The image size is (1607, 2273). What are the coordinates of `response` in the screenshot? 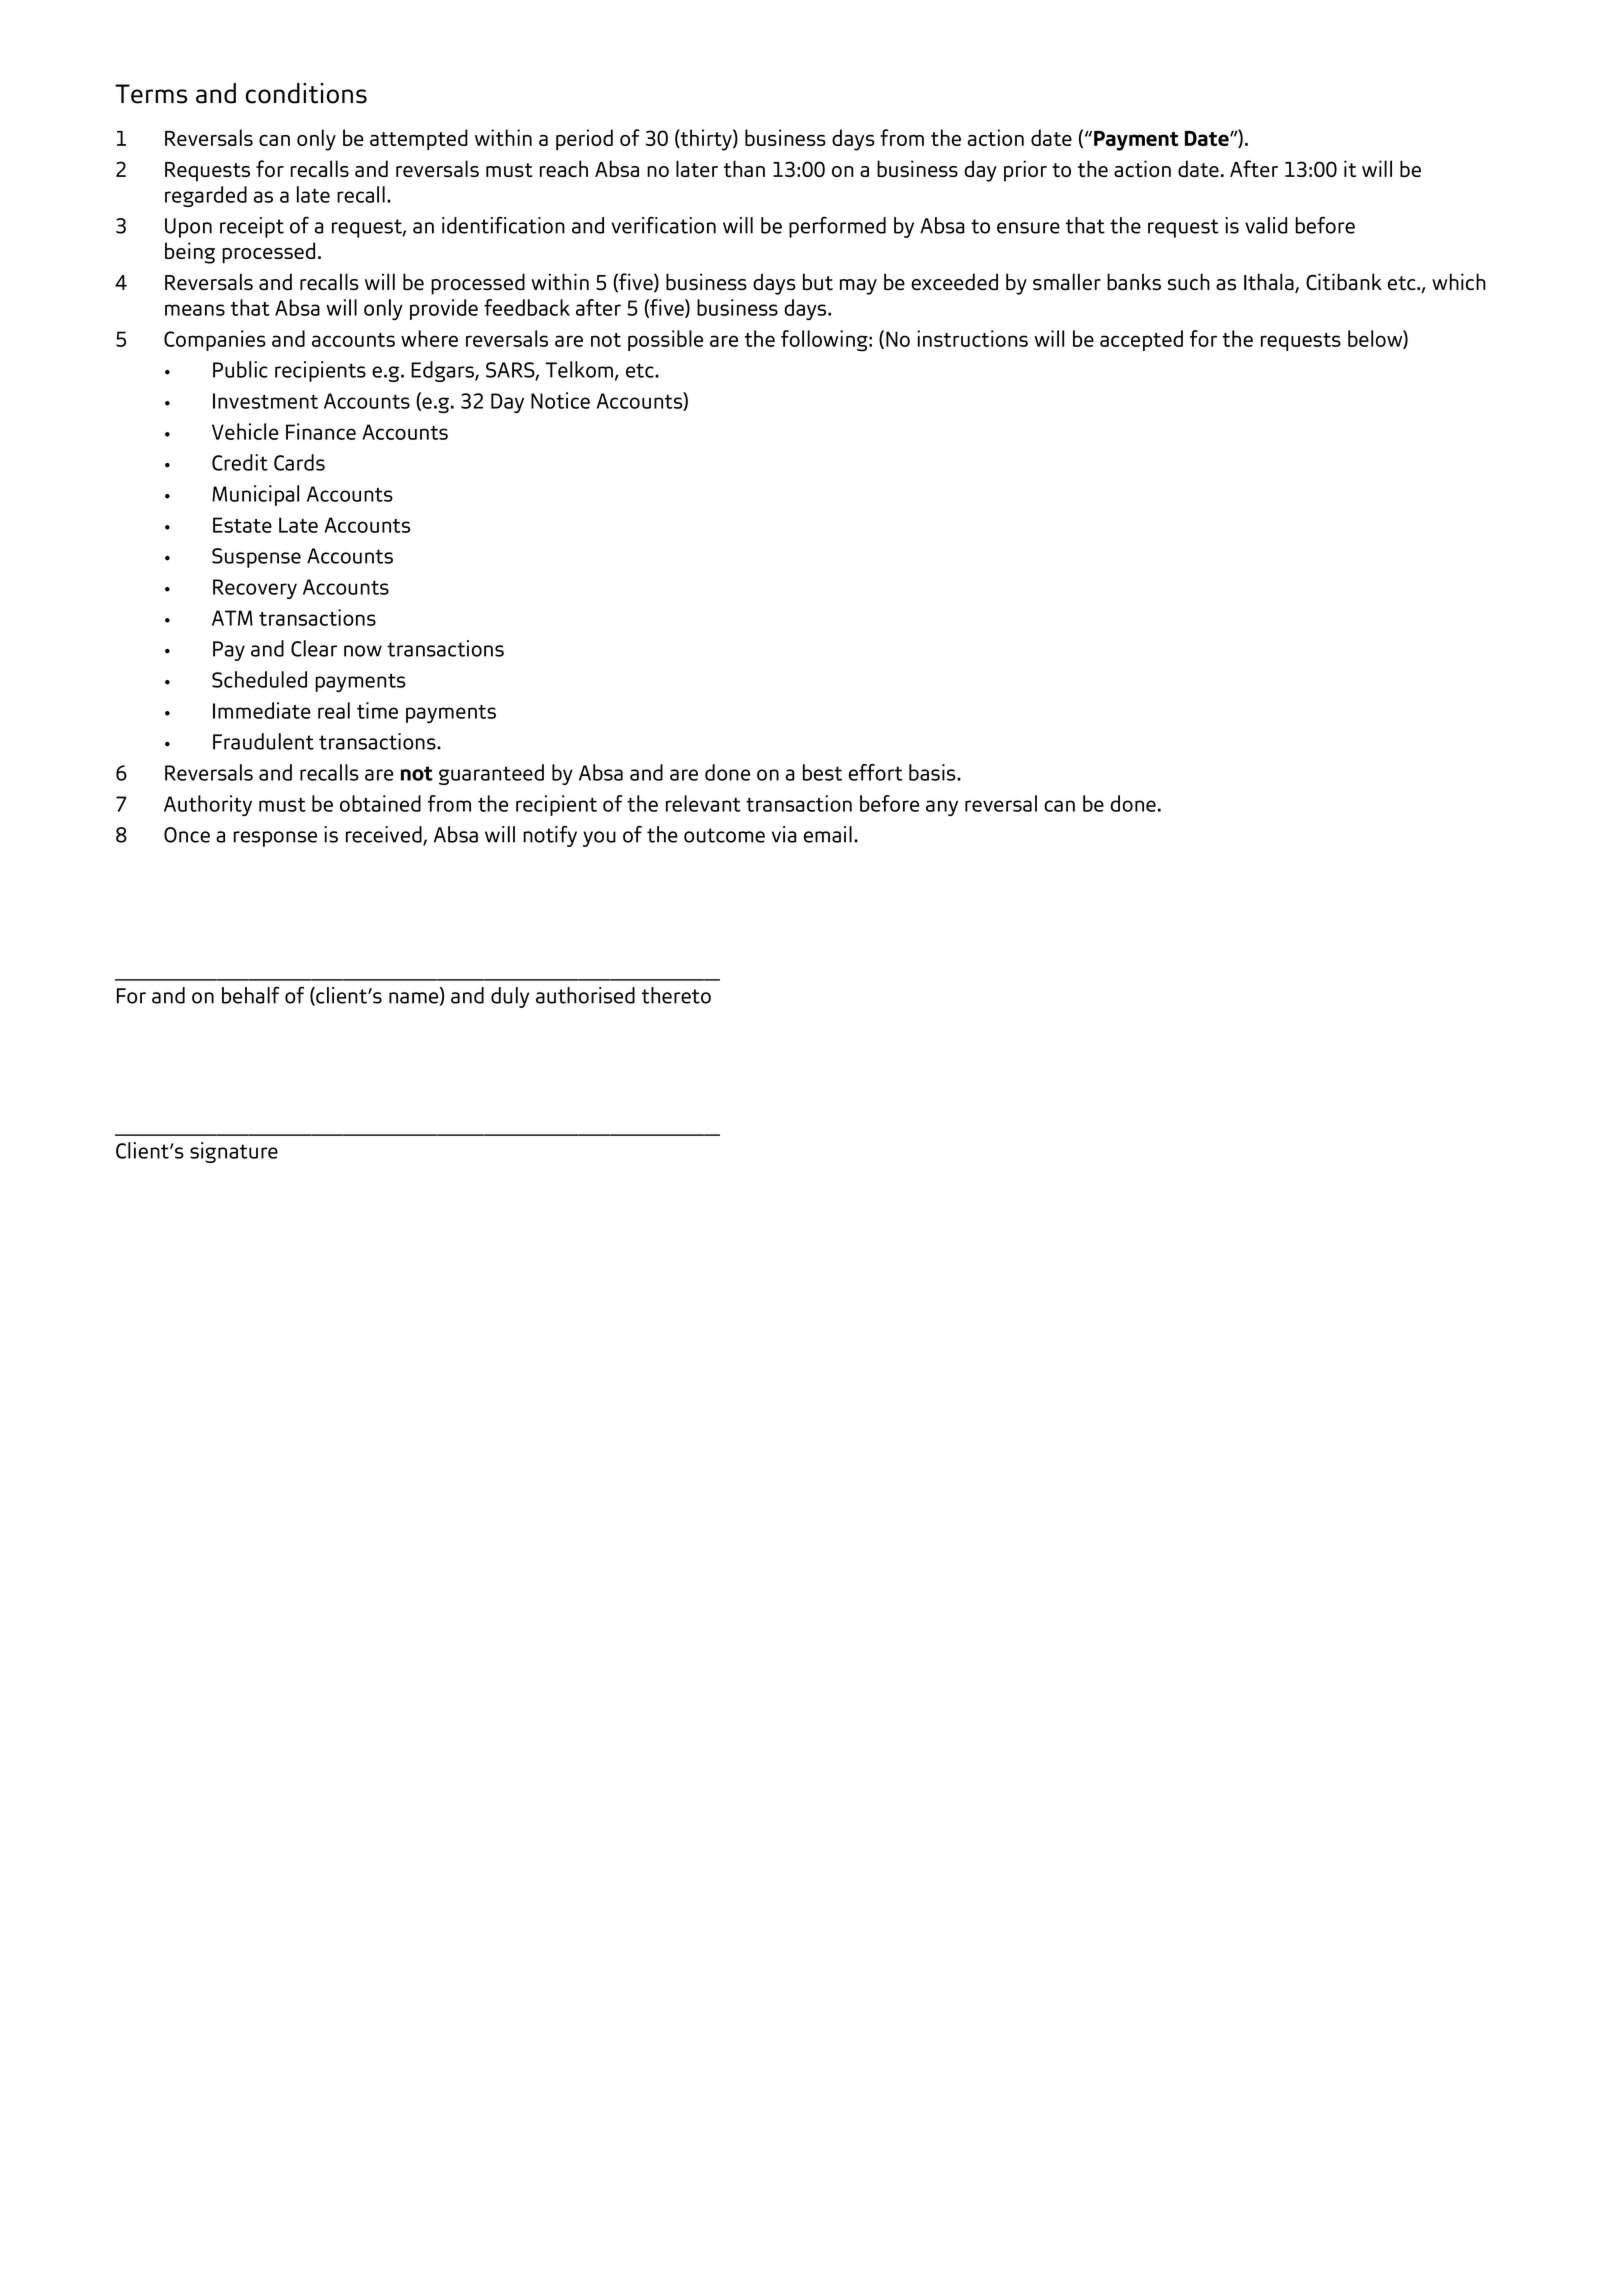 It's located at (275, 839).
